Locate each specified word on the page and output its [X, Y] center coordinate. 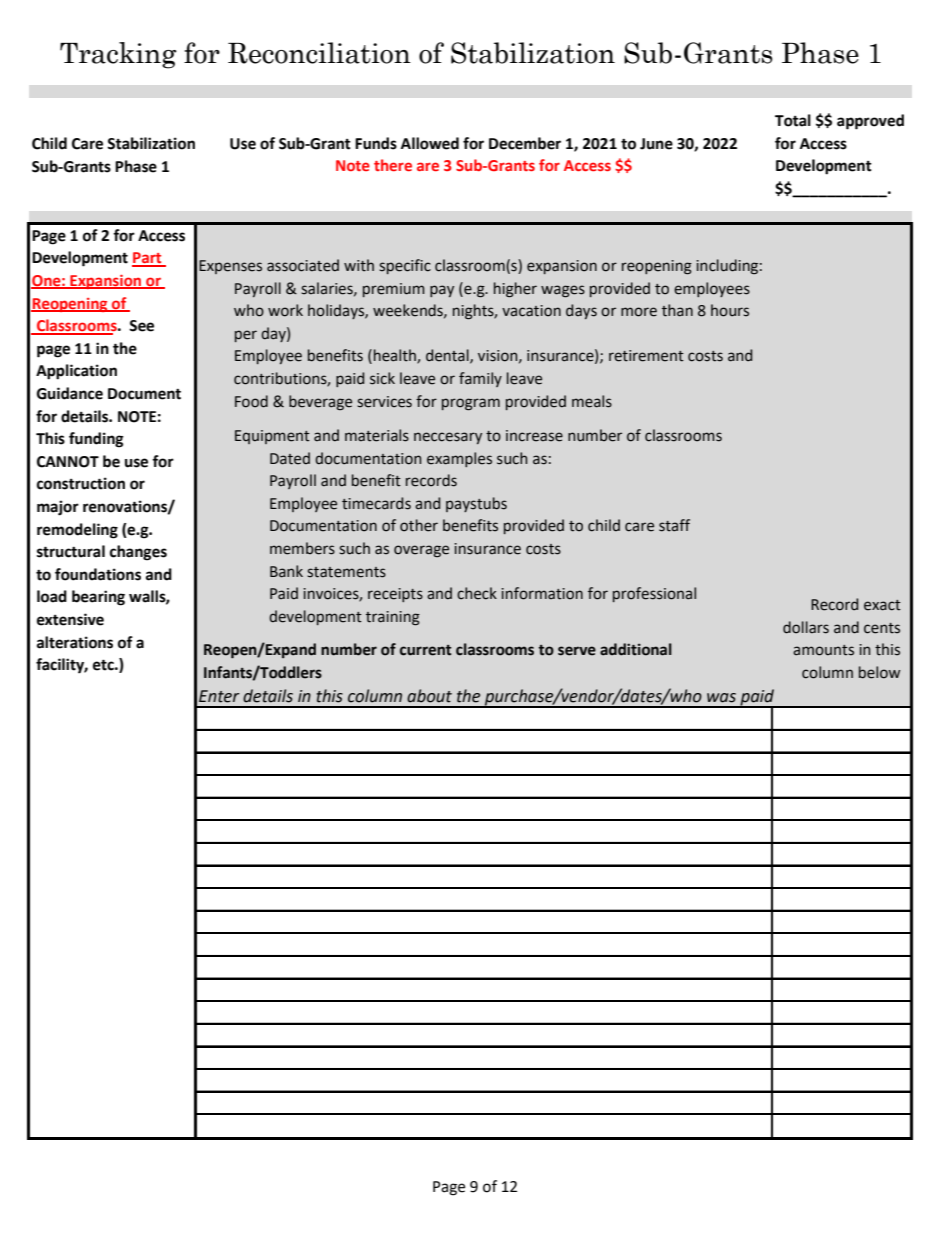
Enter [219, 696]
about [429, 696]
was [721, 698]
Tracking [118, 55]
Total [793, 120]
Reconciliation [319, 53]
